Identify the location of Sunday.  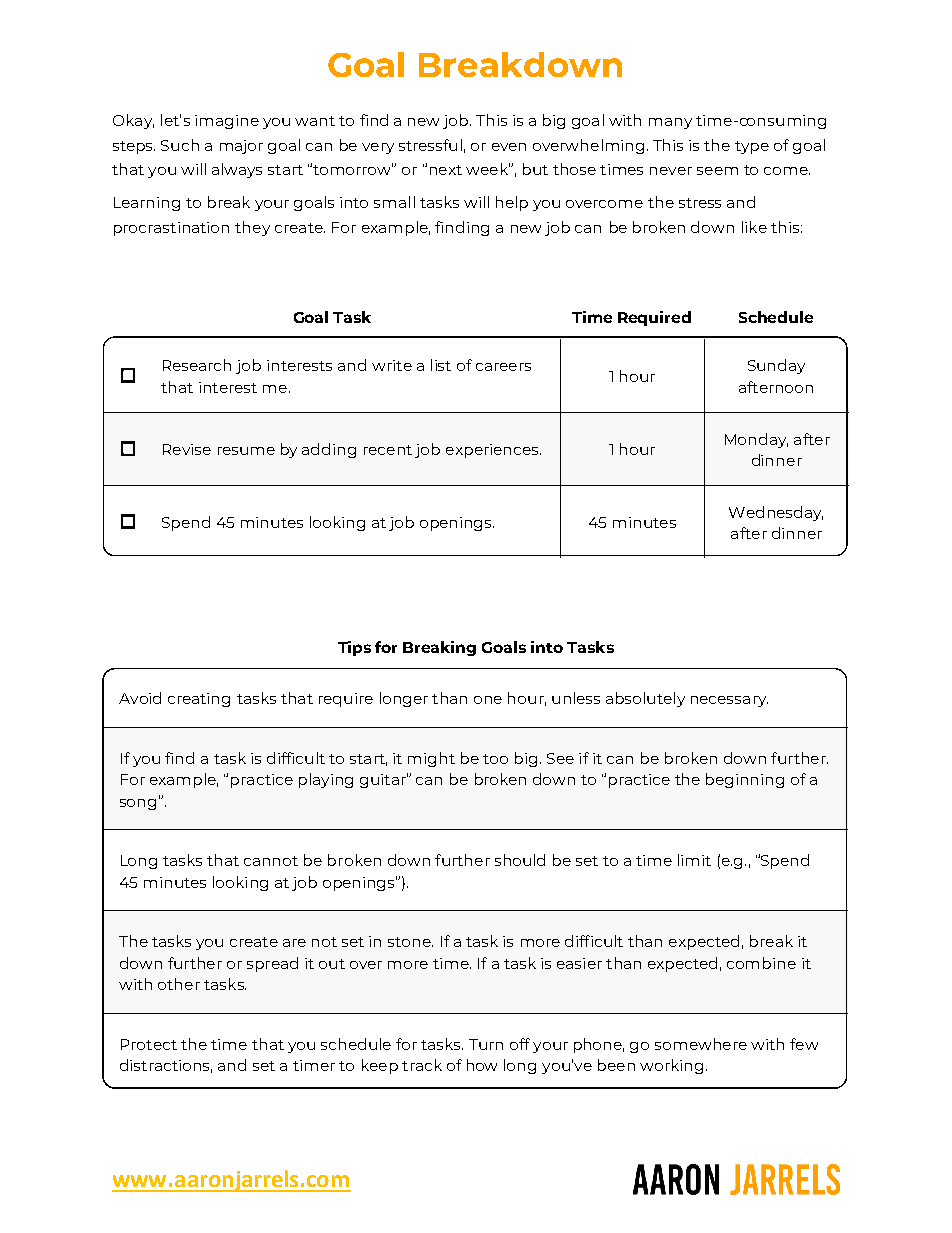
(776, 366).
